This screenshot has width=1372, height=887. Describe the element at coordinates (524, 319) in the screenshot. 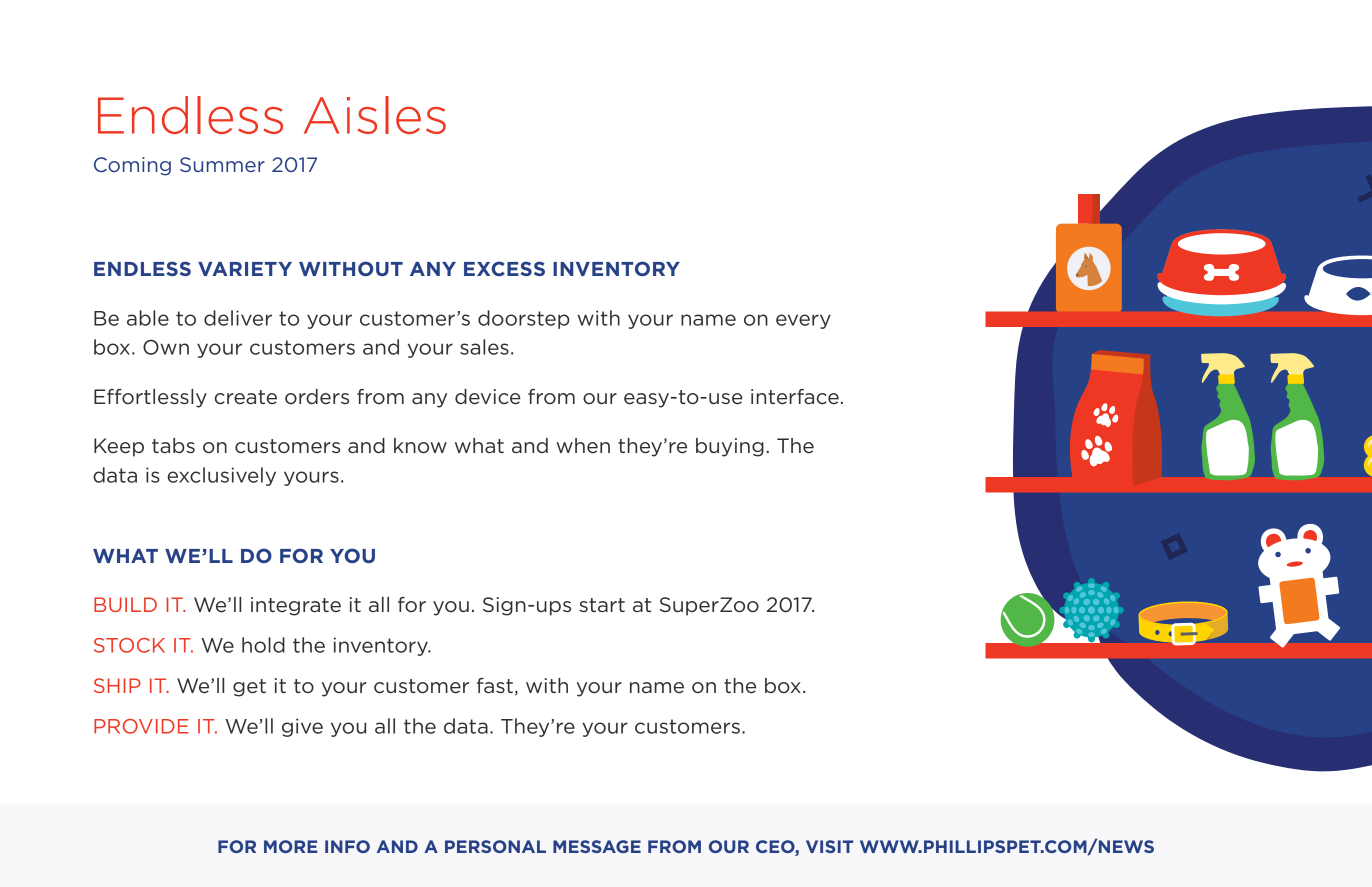

I see `doorstep` at that location.
